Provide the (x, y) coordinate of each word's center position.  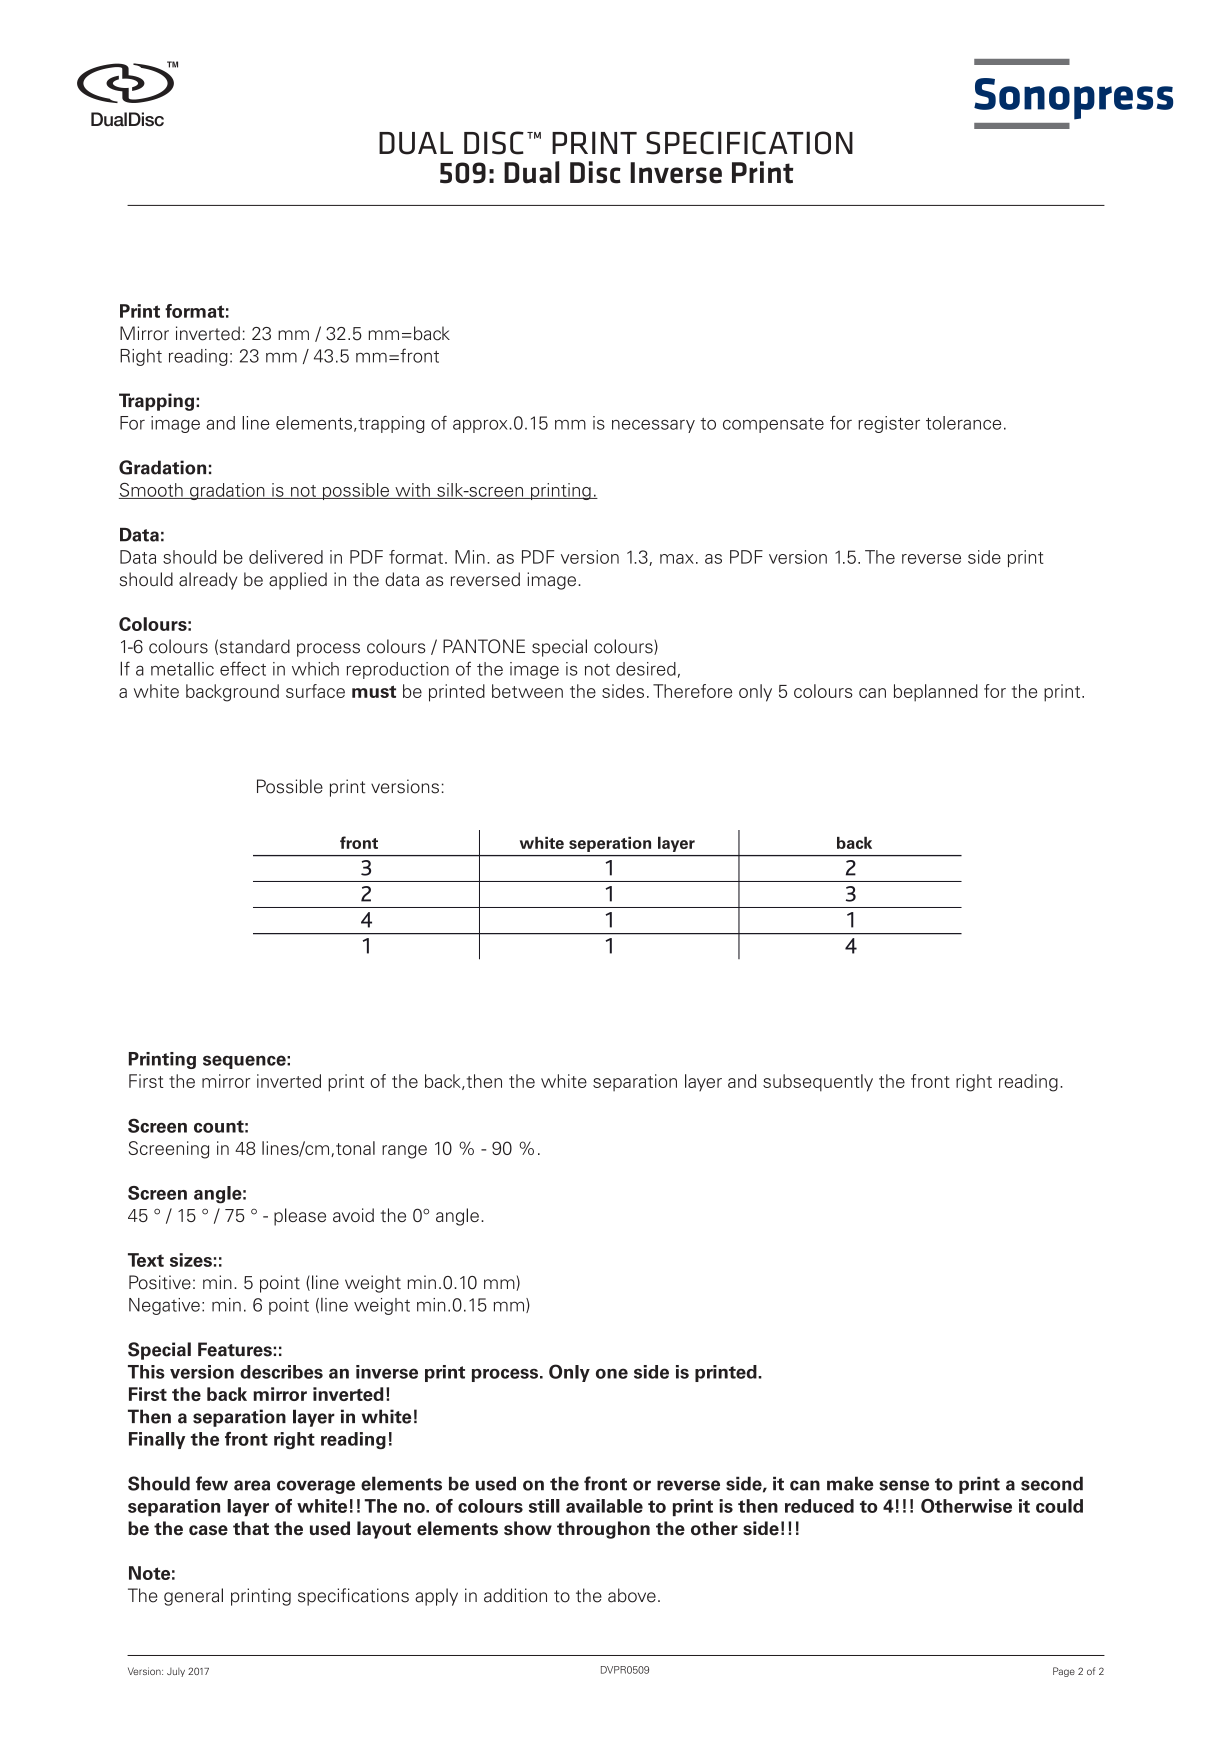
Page (1064, 1672)
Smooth (152, 491)
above (632, 1595)
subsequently (818, 1083)
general (193, 1597)
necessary (653, 426)
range (404, 1152)
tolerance (963, 423)
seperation (610, 844)
